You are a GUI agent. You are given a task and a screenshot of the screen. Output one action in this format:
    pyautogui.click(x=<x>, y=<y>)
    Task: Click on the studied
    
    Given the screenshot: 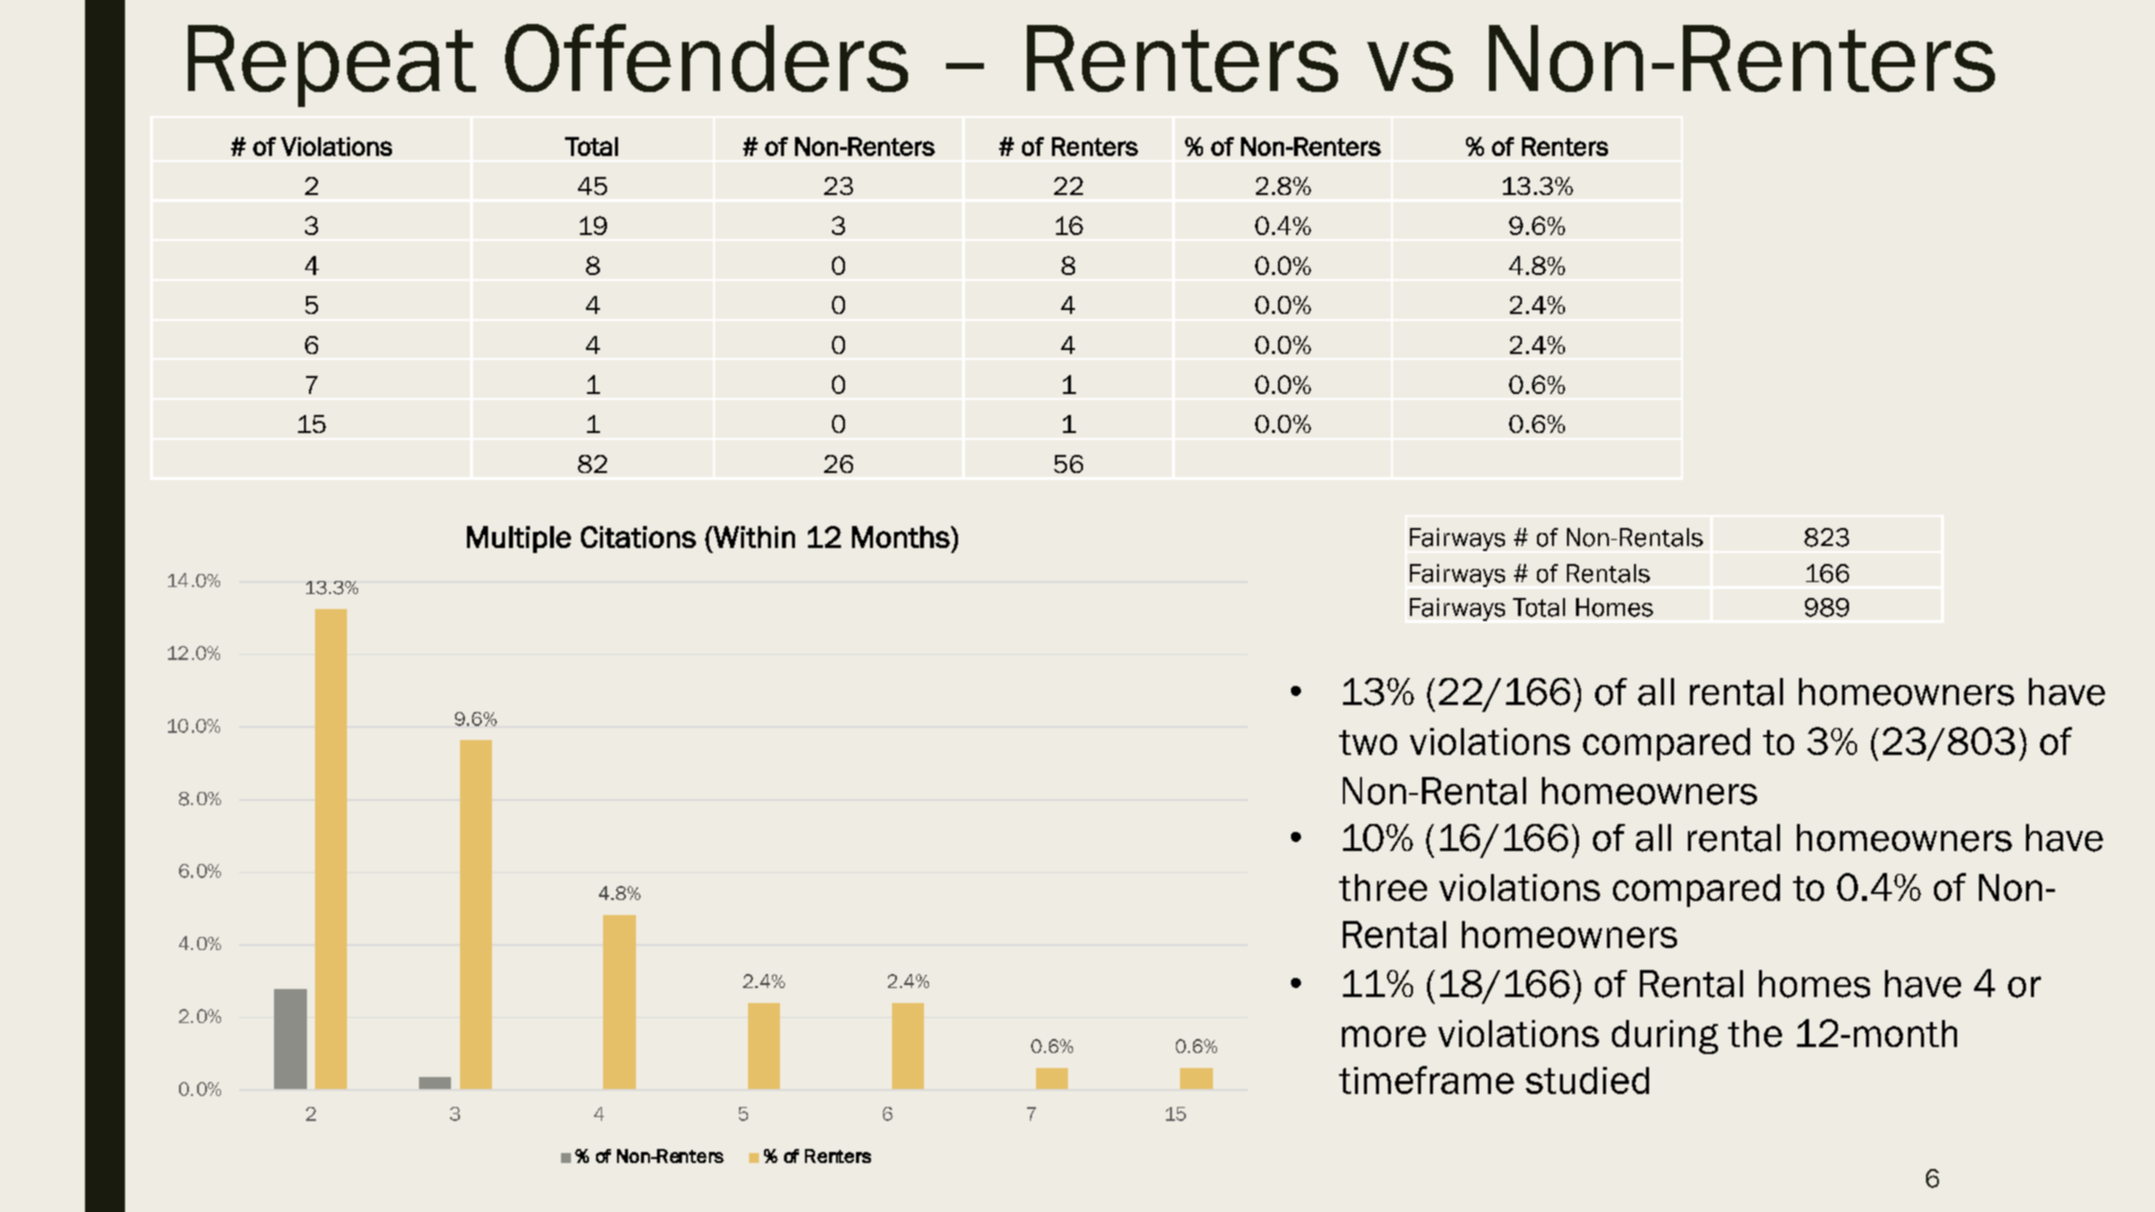 What is the action you would take?
    pyautogui.click(x=1587, y=1080)
